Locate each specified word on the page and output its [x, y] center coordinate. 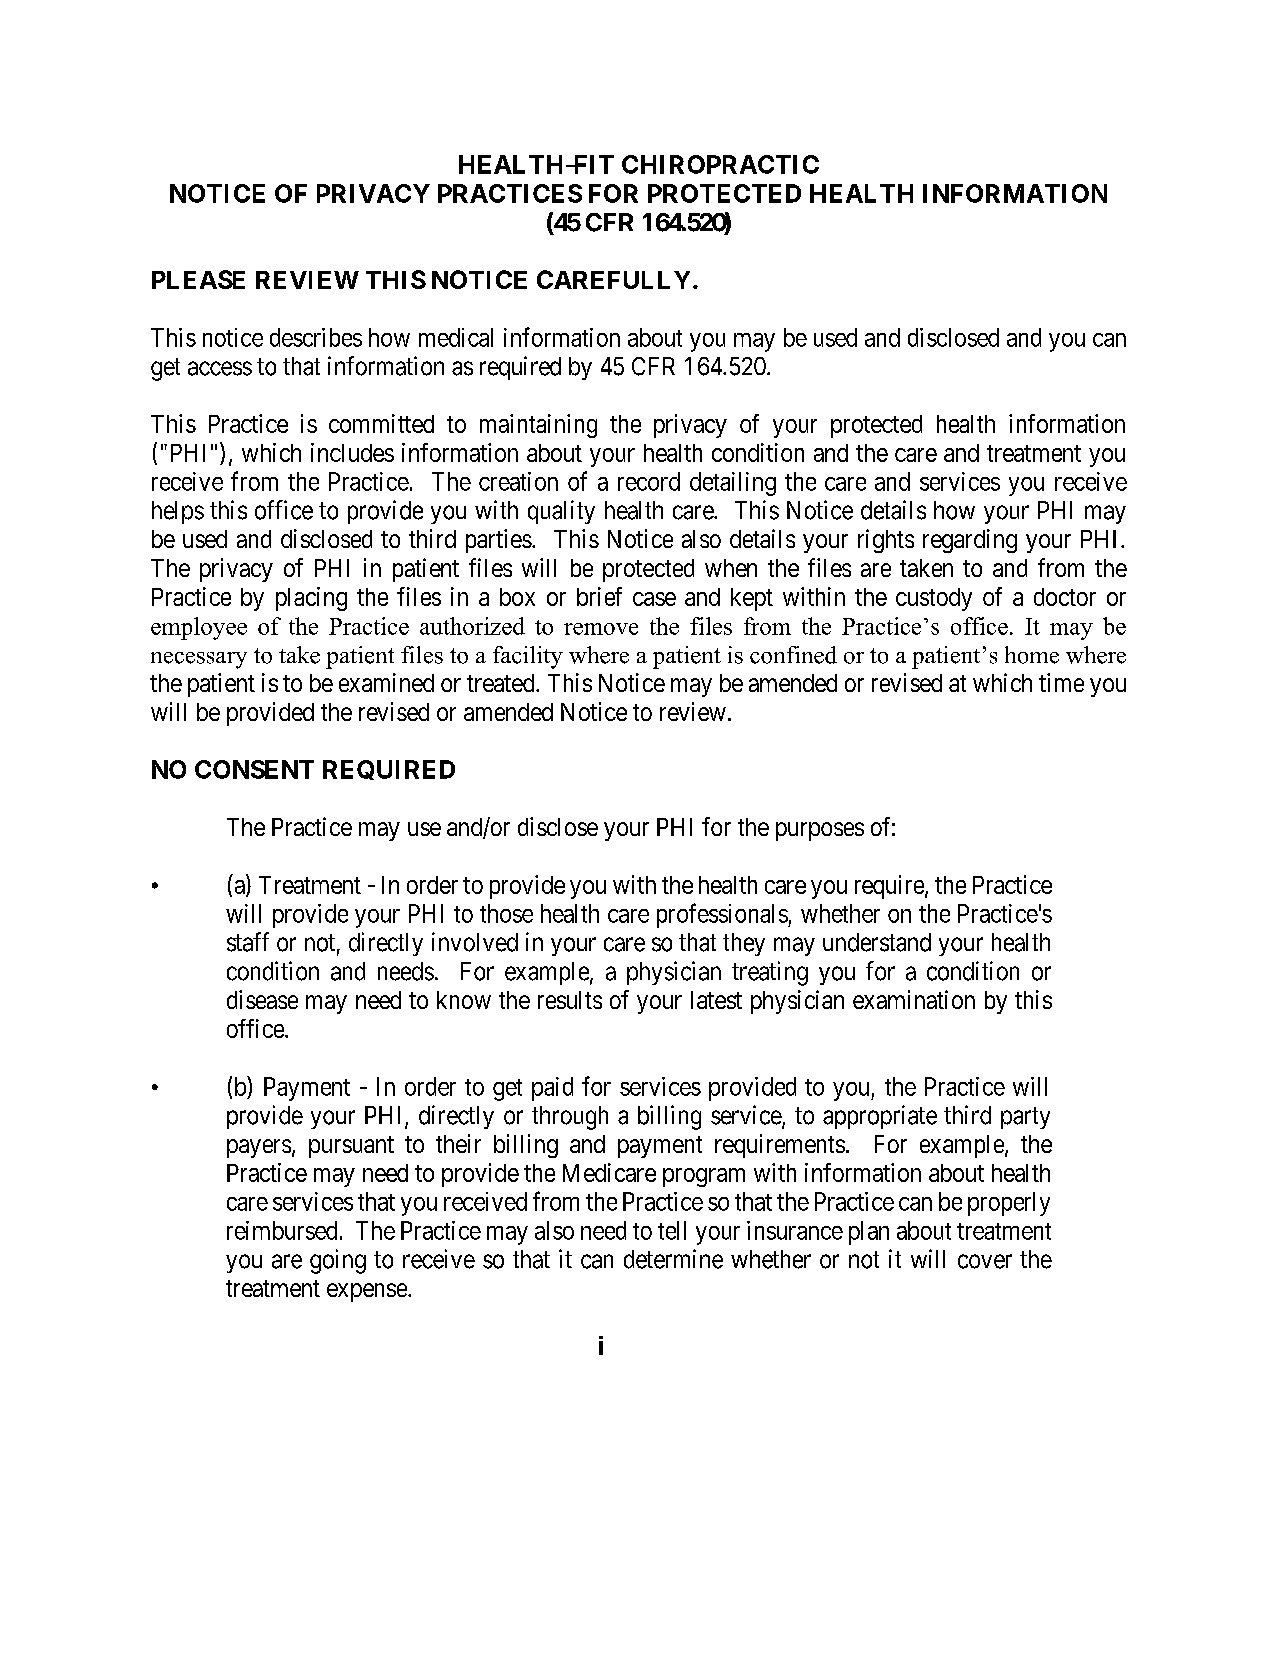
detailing [733, 484]
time [1061, 682]
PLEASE [198, 279]
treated [502, 683]
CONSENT [254, 769]
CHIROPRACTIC [720, 164]
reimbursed [282, 1230]
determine [673, 1259]
